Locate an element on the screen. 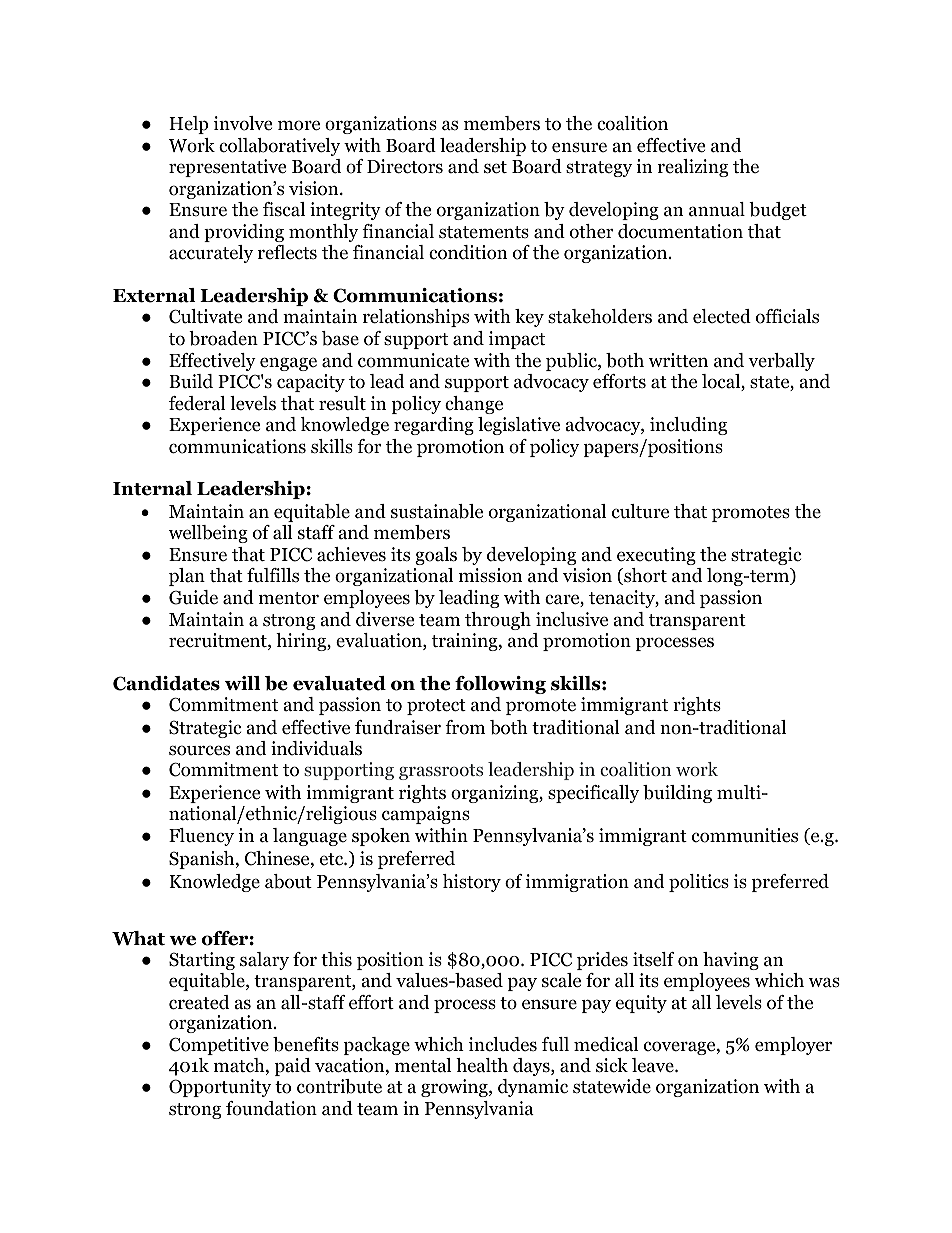  realizing is located at coordinates (693, 168).
